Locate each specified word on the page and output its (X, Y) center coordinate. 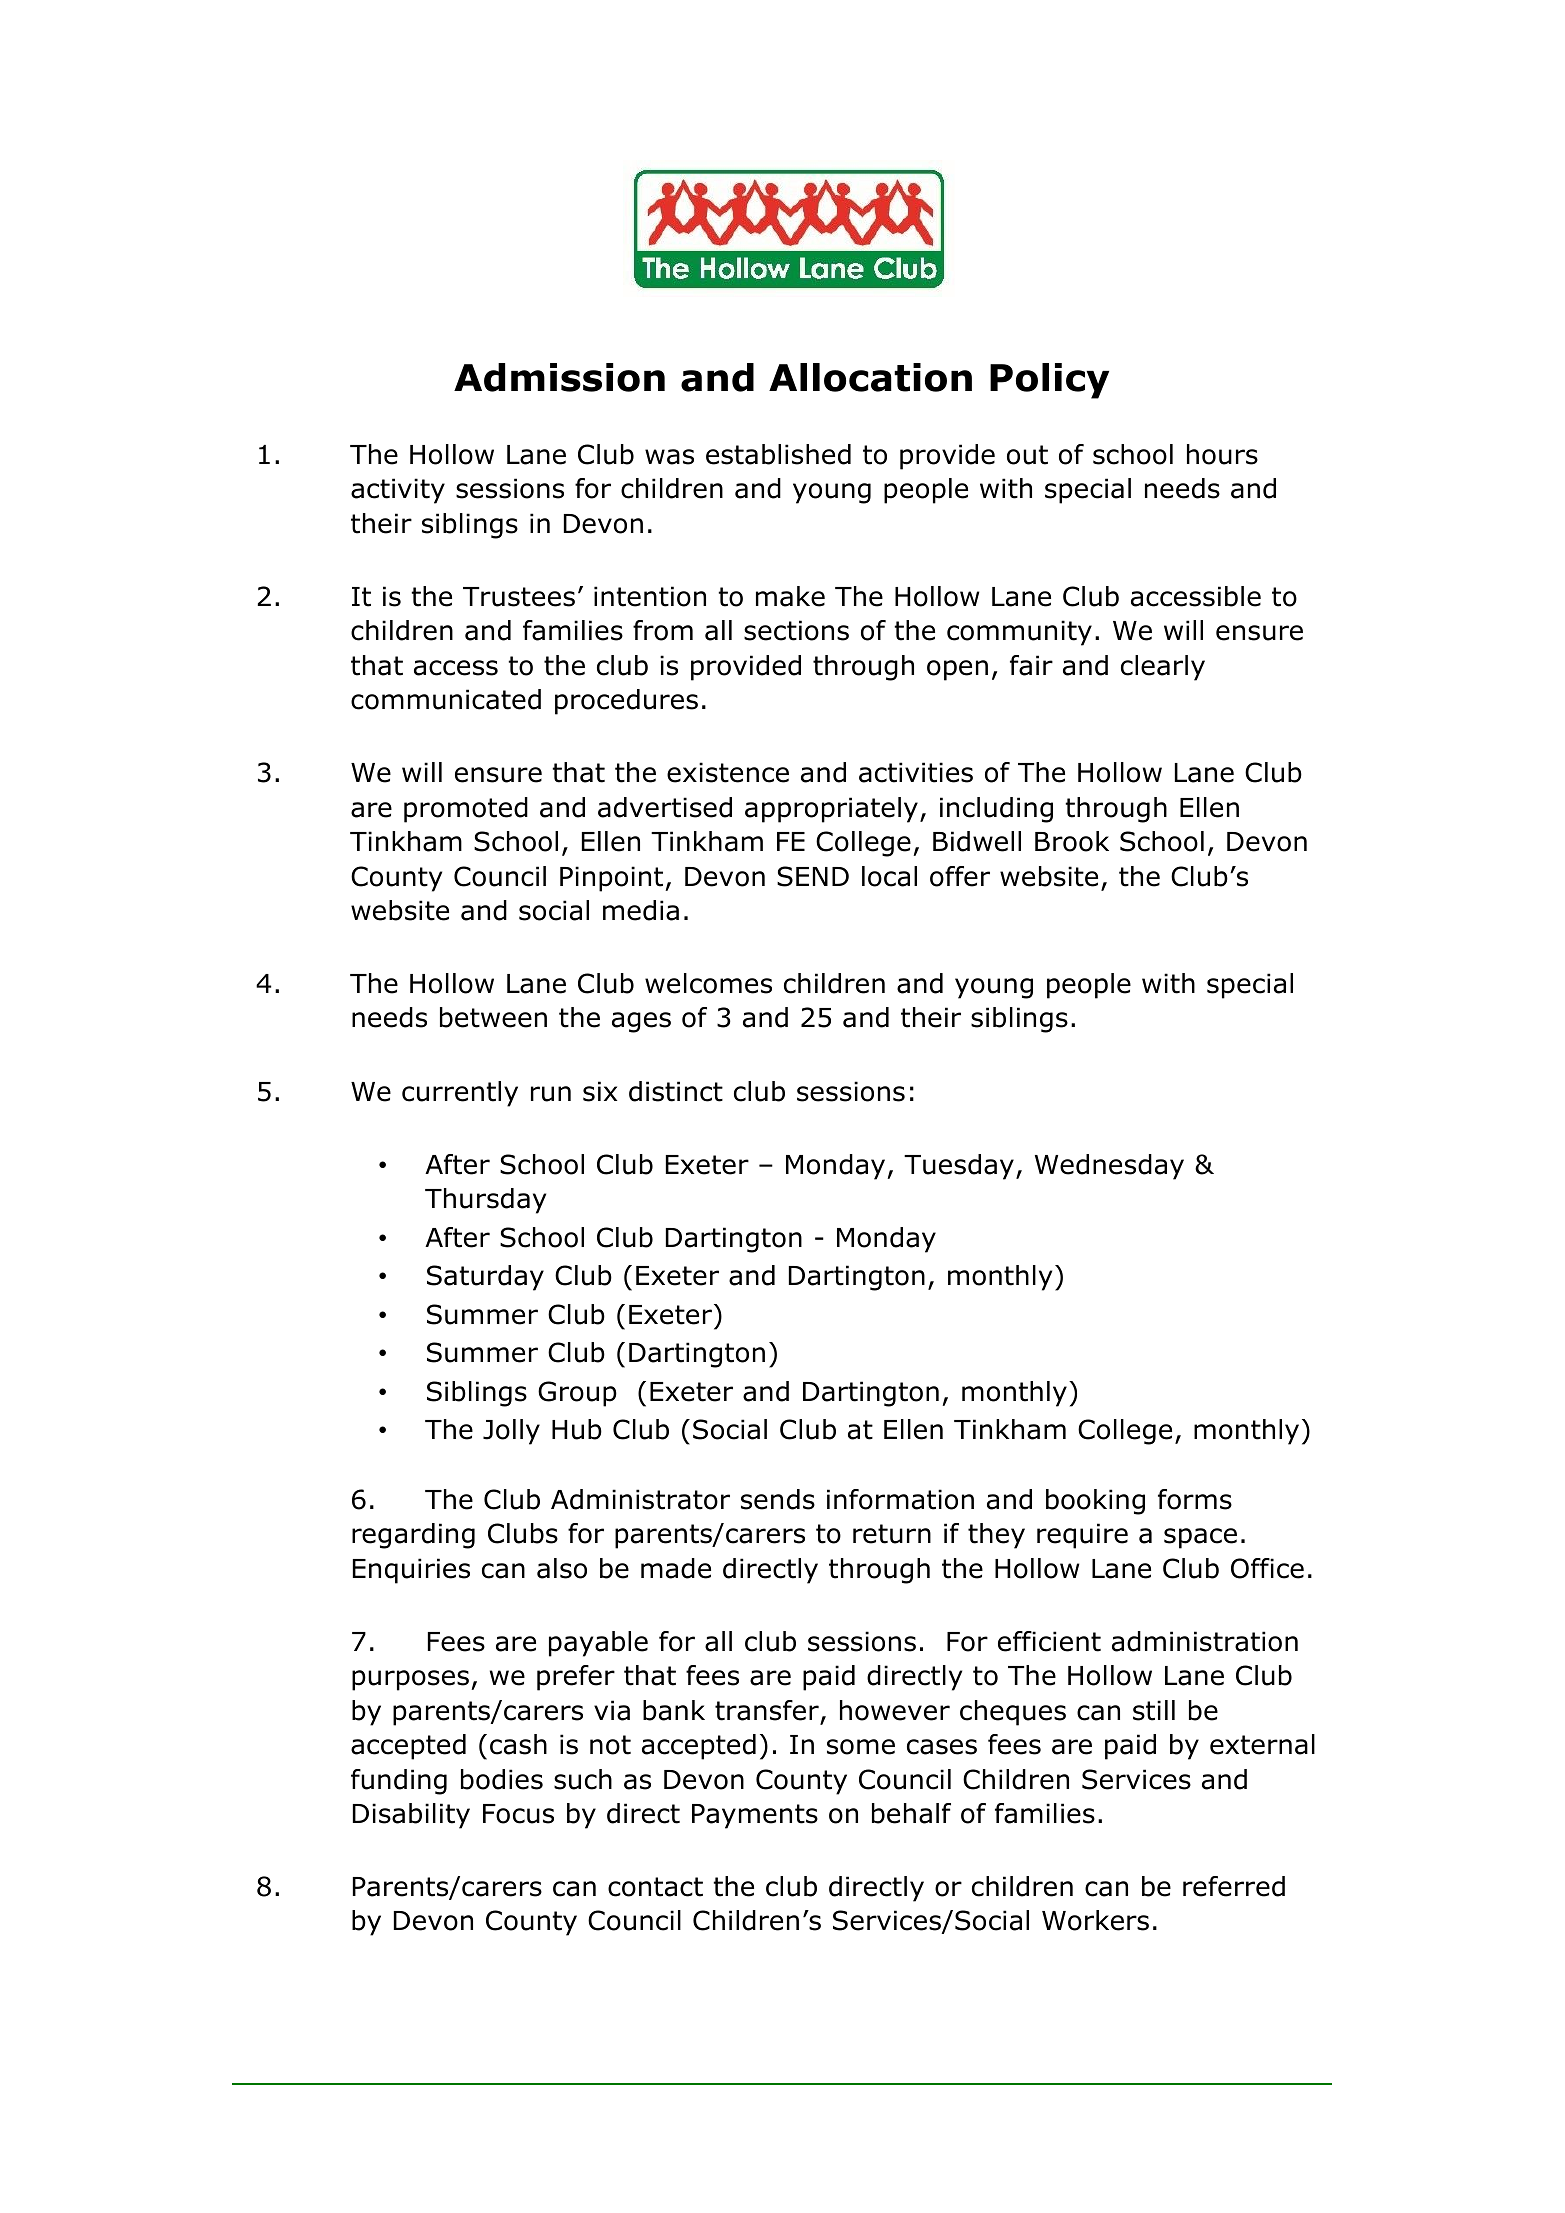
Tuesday (959, 1167)
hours (1222, 454)
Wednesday (1109, 1167)
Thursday (485, 1201)
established (778, 454)
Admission (559, 377)
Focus (518, 1814)
